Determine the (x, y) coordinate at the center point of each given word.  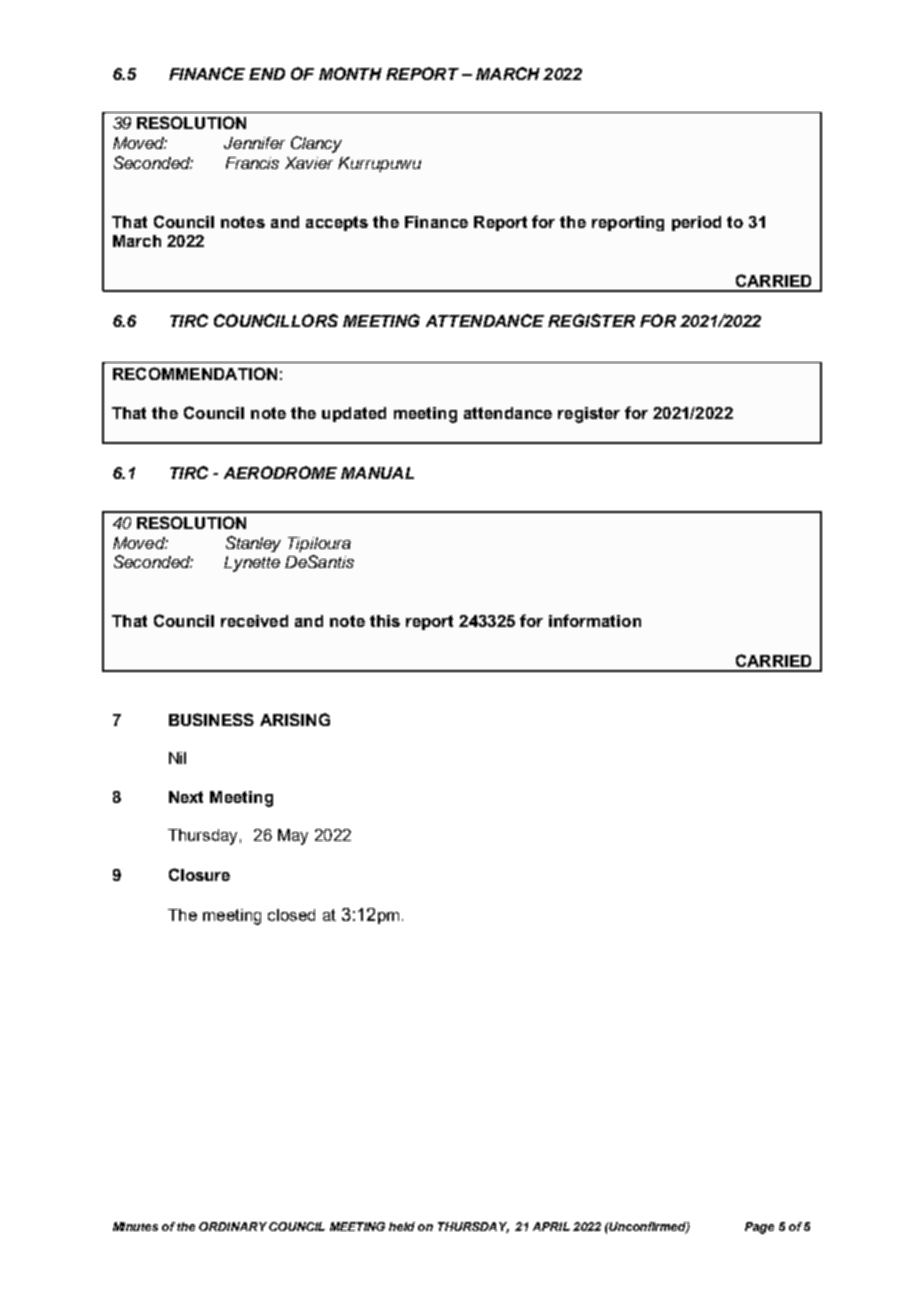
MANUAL (377, 473)
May (293, 837)
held (402, 1226)
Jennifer (254, 143)
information (595, 620)
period (696, 223)
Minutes (135, 1226)
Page (759, 1228)
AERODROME (280, 472)
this (385, 621)
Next (186, 797)
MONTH (350, 73)
